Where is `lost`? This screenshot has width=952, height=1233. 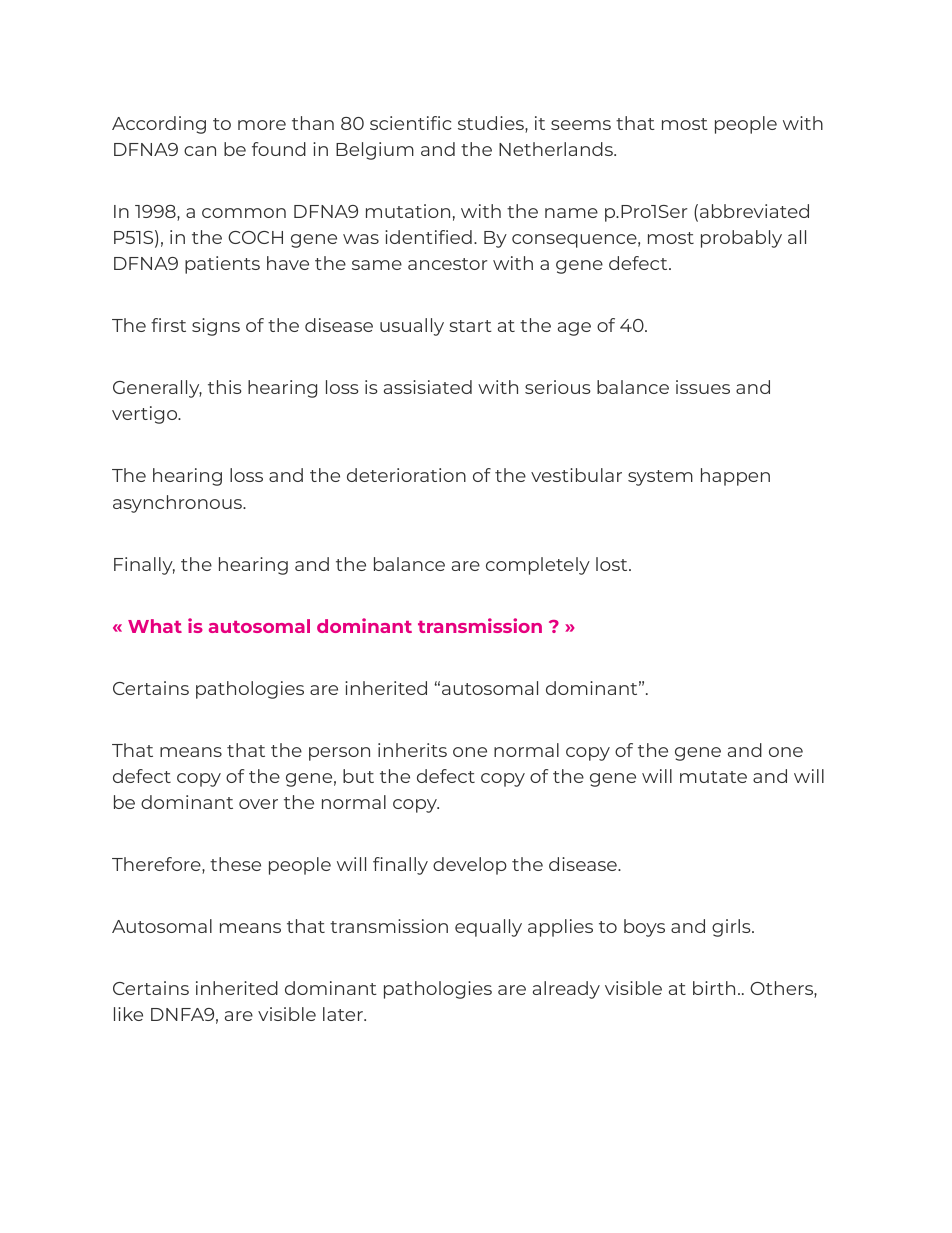
lost is located at coordinates (613, 564).
